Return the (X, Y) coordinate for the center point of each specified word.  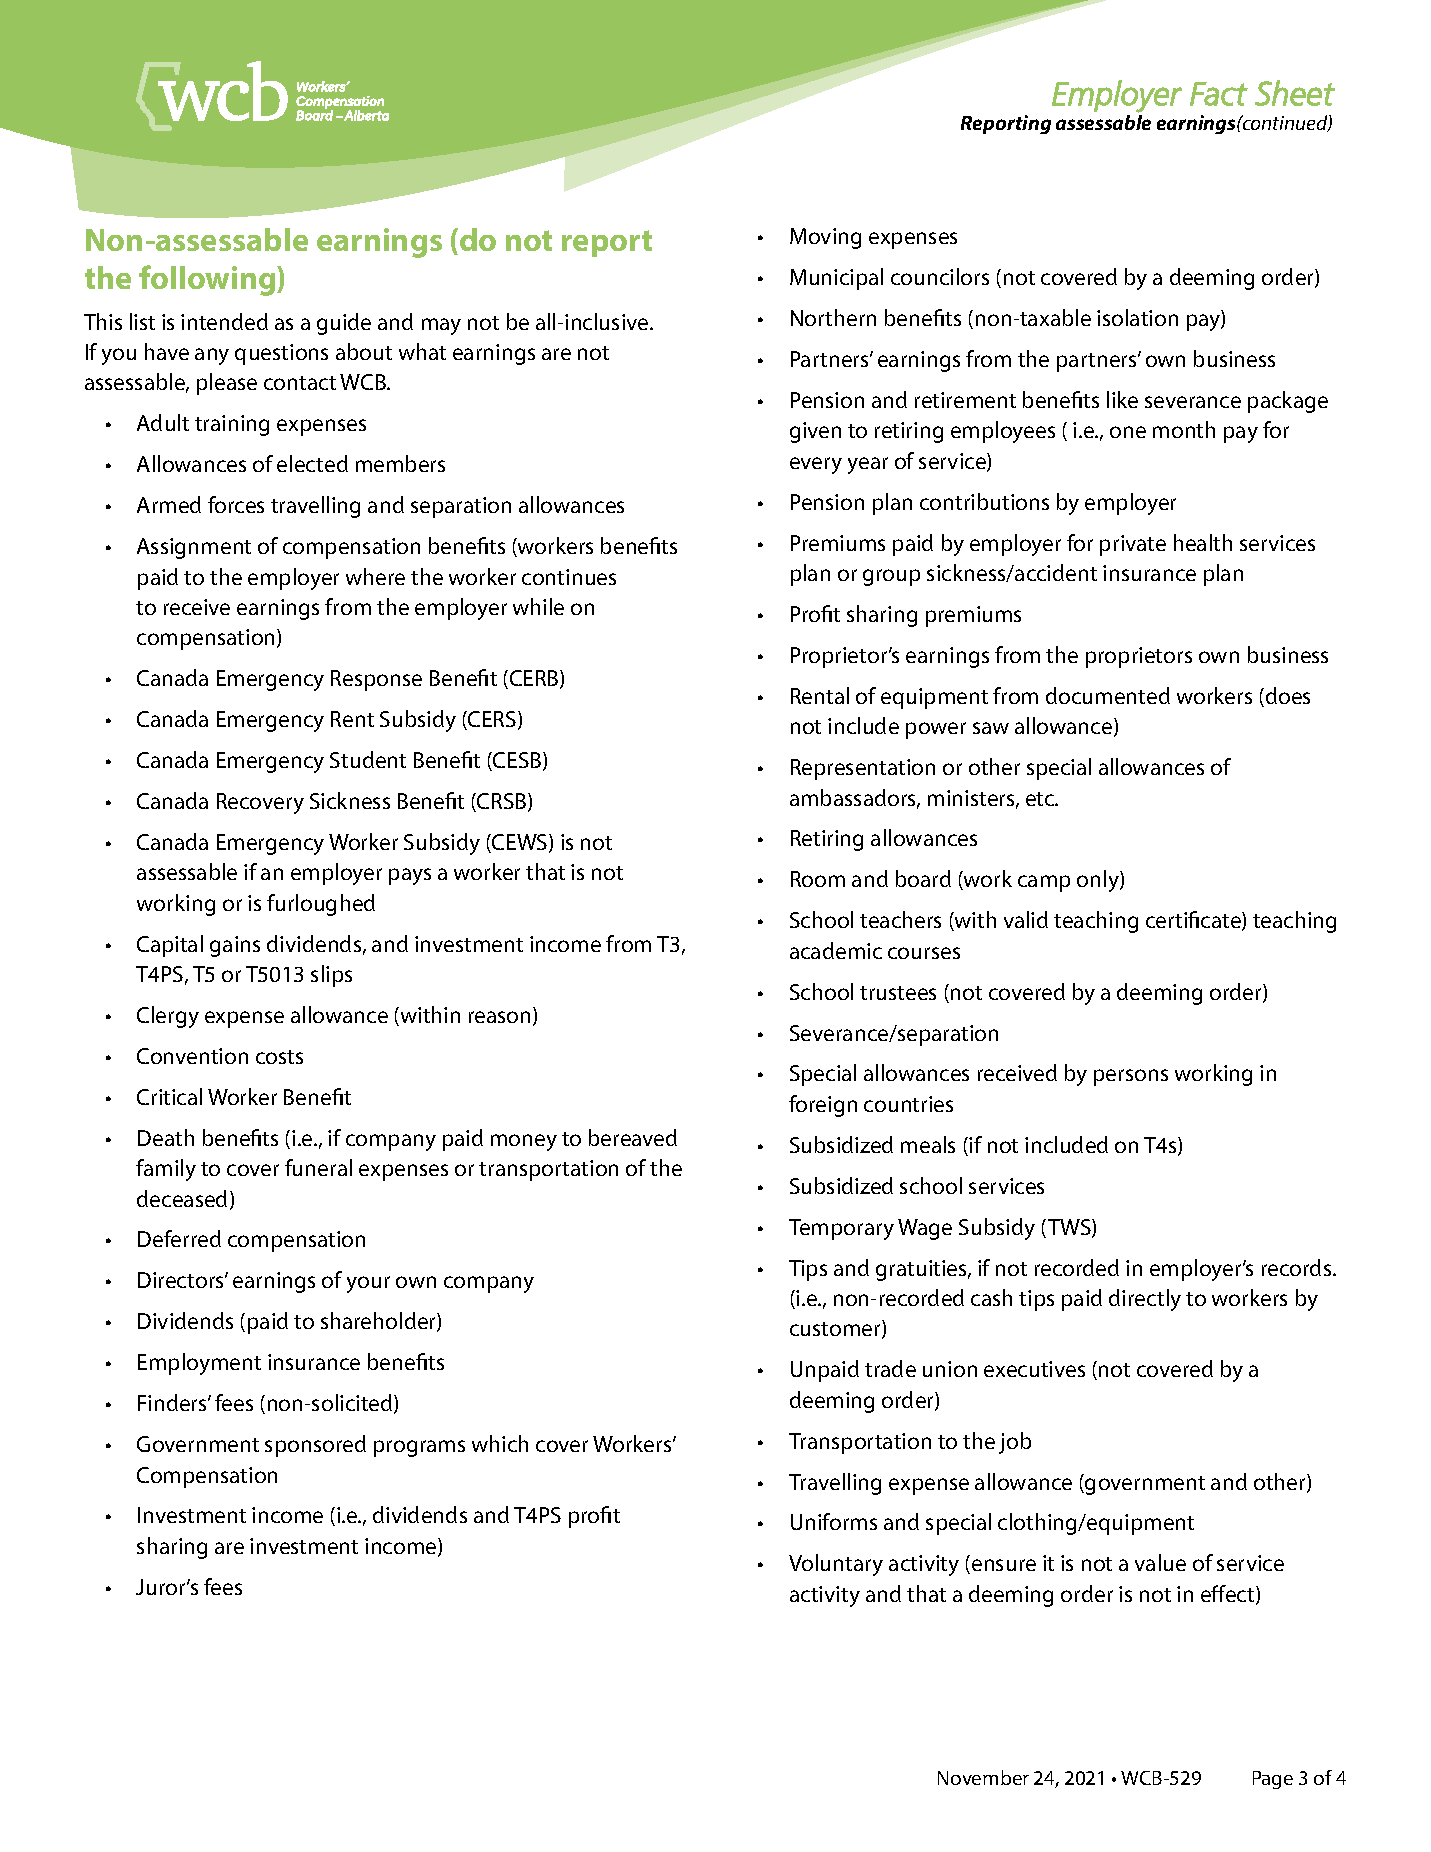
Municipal (836, 279)
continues (569, 577)
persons (1131, 1077)
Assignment (194, 548)
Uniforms (834, 1521)
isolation (1137, 317)
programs (419, 1448)
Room (818, 879)
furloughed (321, 905)
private (1133, 545)
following (208, 280)
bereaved (633, 1137)
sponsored (315, 1446)
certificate (1194, 921)
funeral (318, 1167)
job (1015, 1443)
